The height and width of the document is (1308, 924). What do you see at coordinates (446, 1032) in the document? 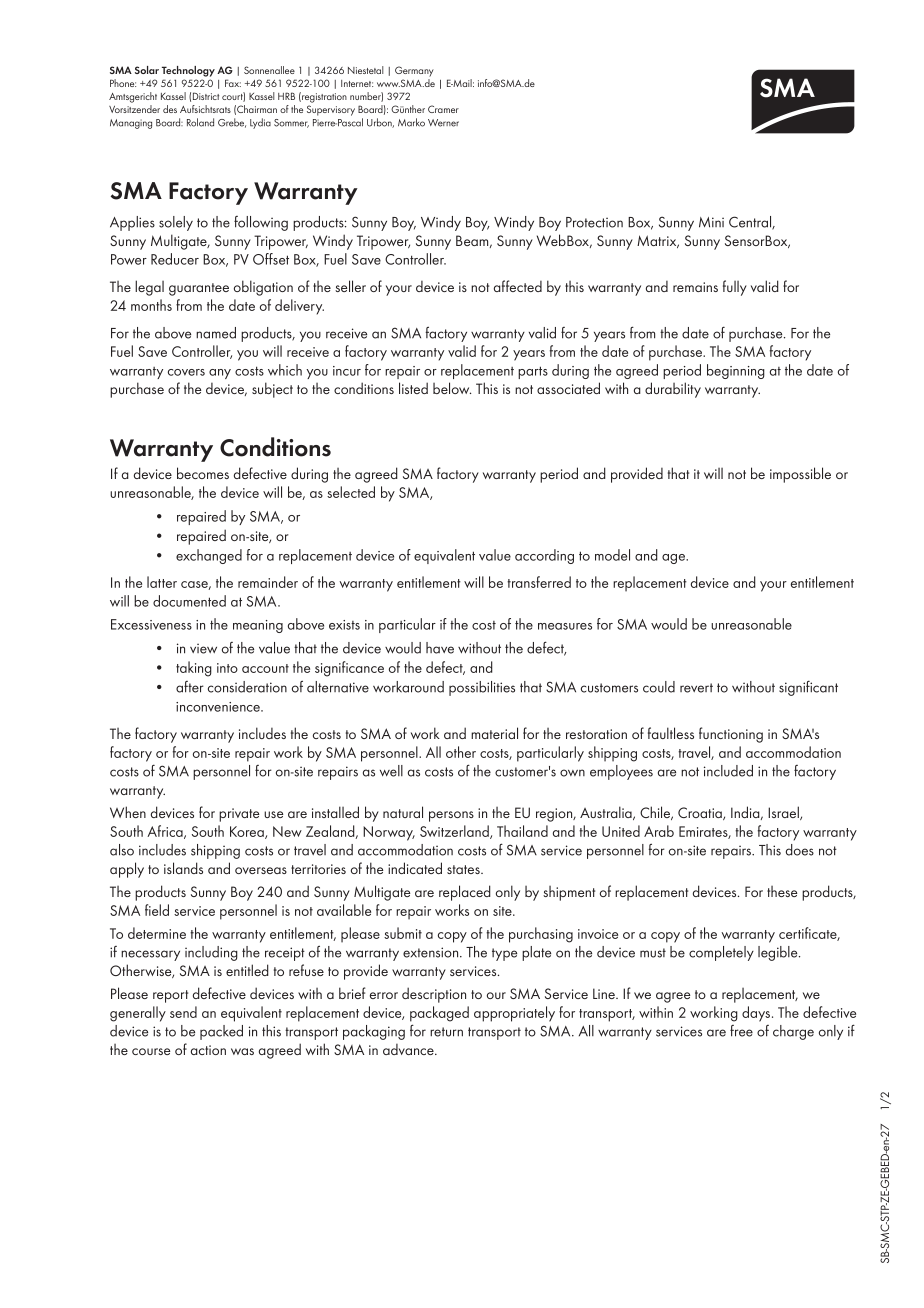
I see `return` at bounding box center [446, 1032].
